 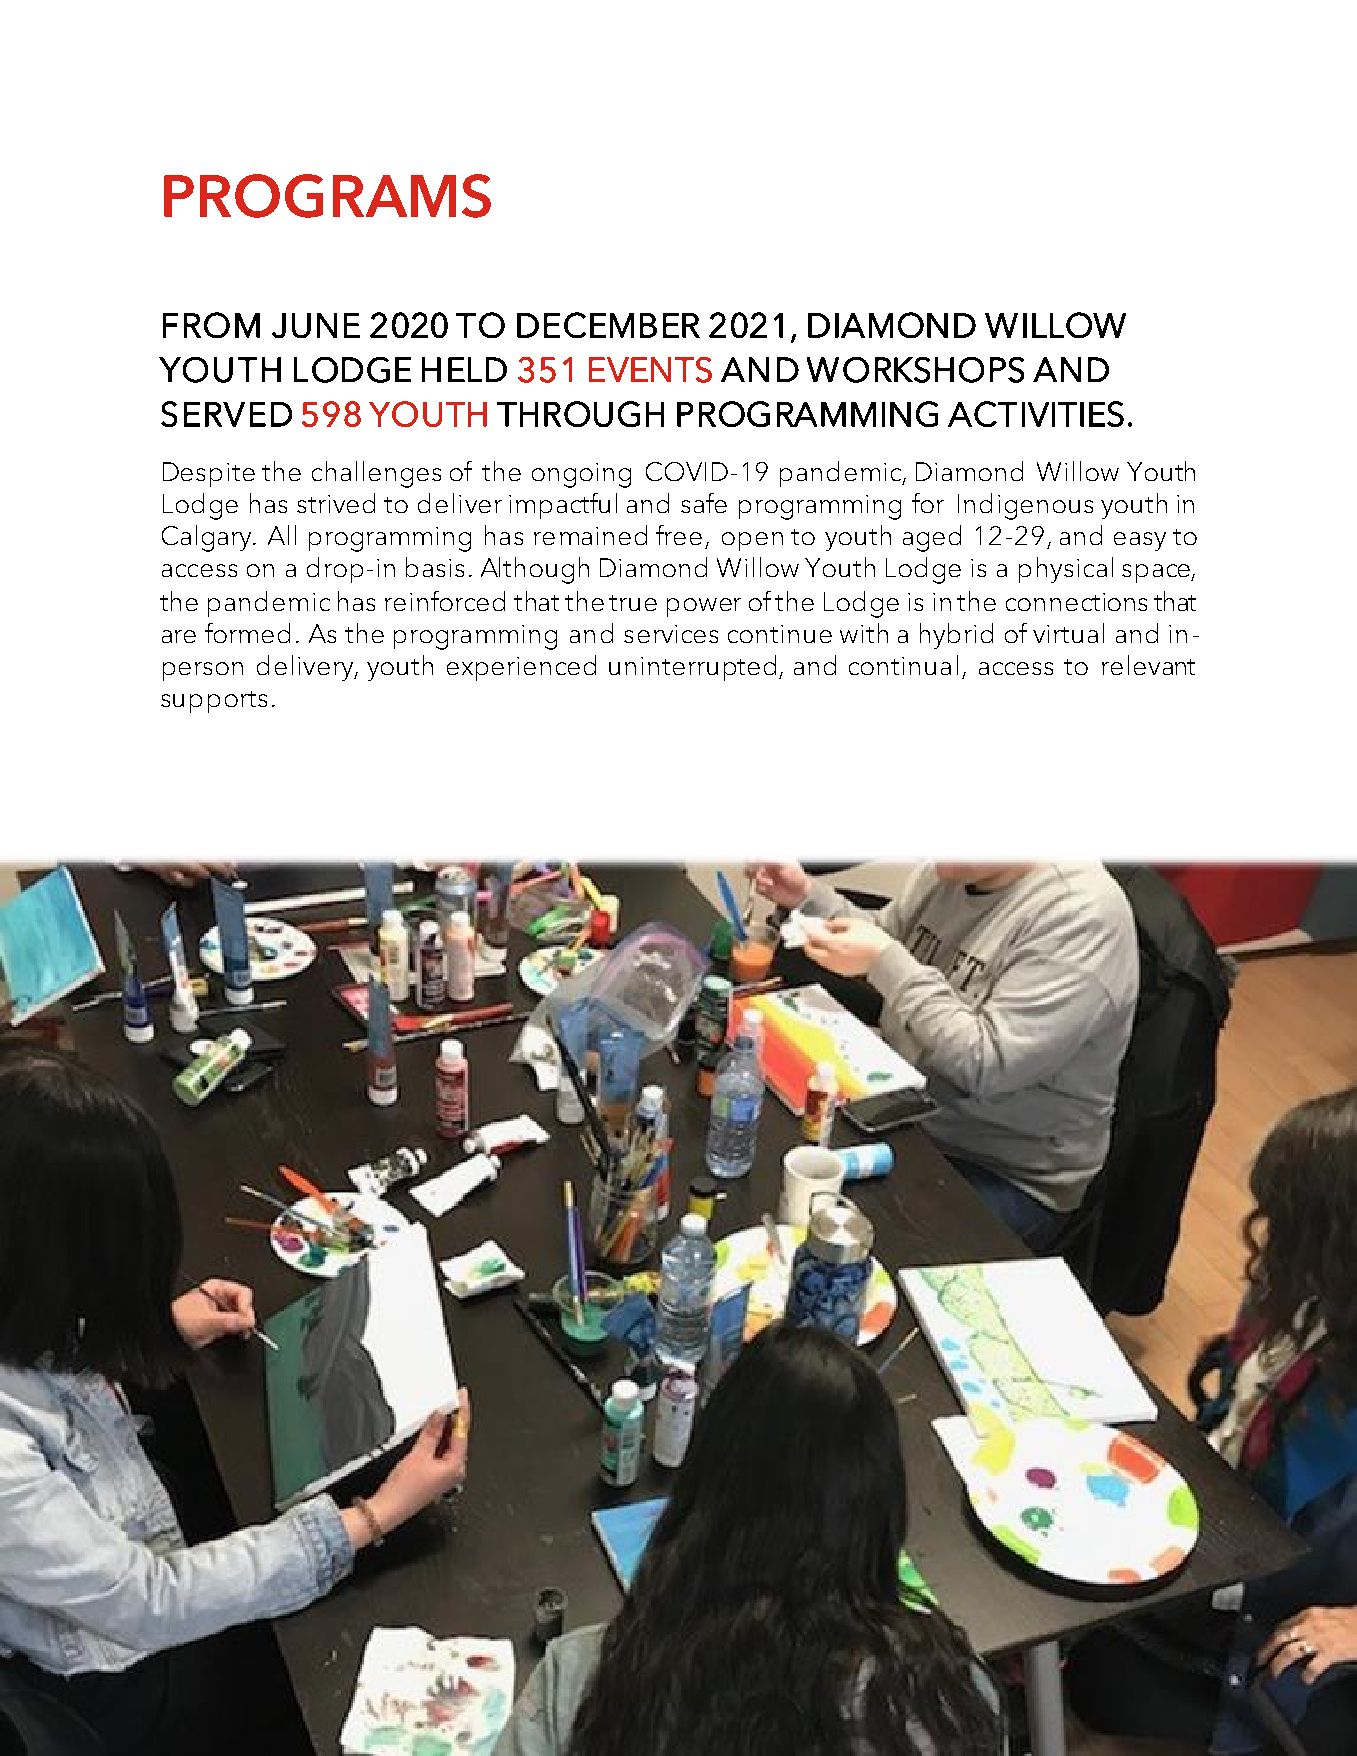 What do you see at coordinates (650, 370) in the page?
I see `EVENTS` at bounding box center [650, 370].
